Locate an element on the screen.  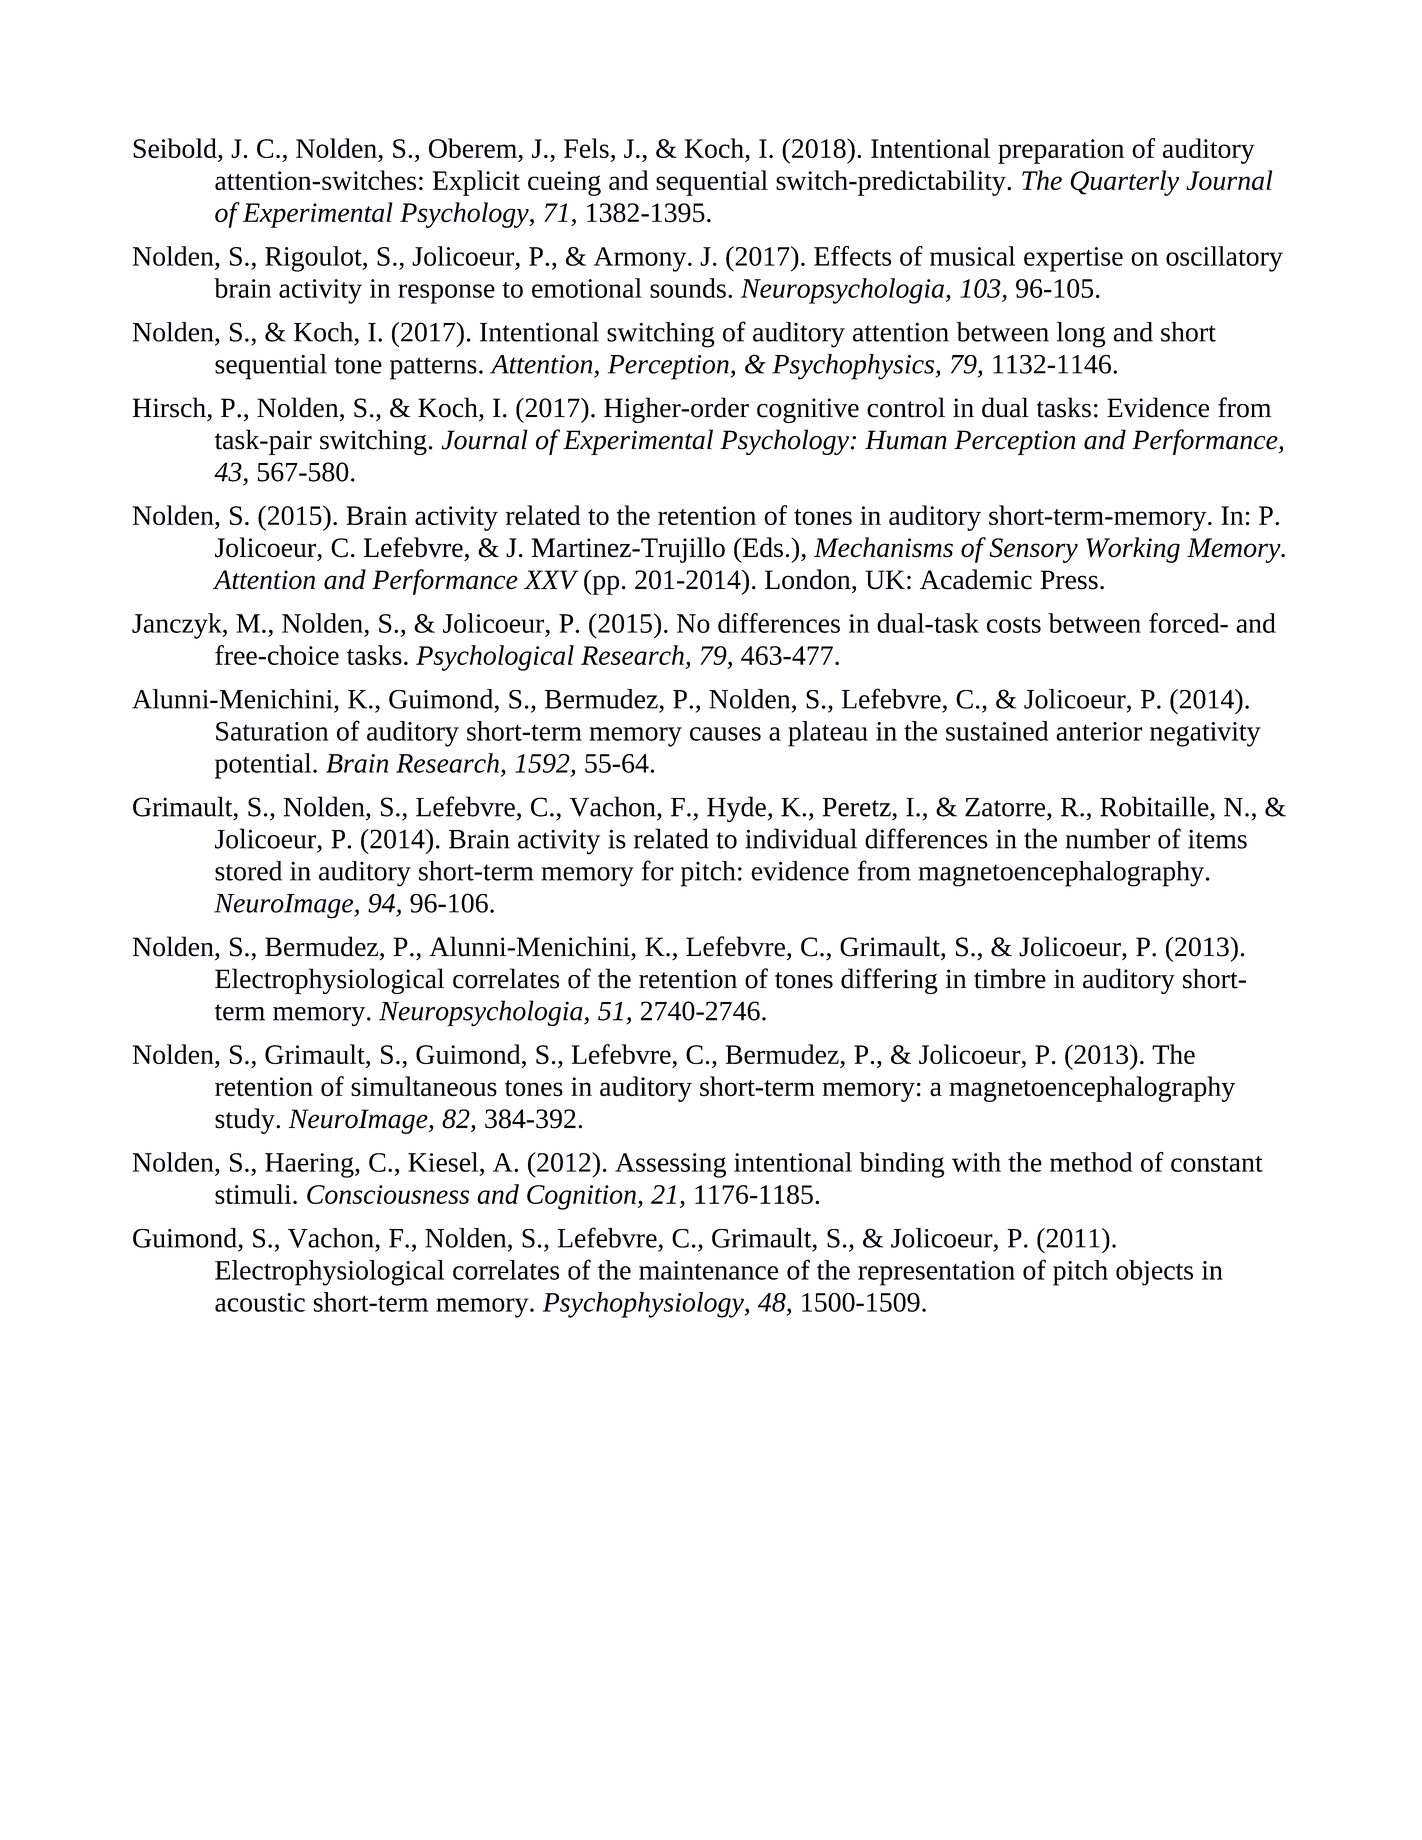
anterior is located at coordinates (1099, 731).
